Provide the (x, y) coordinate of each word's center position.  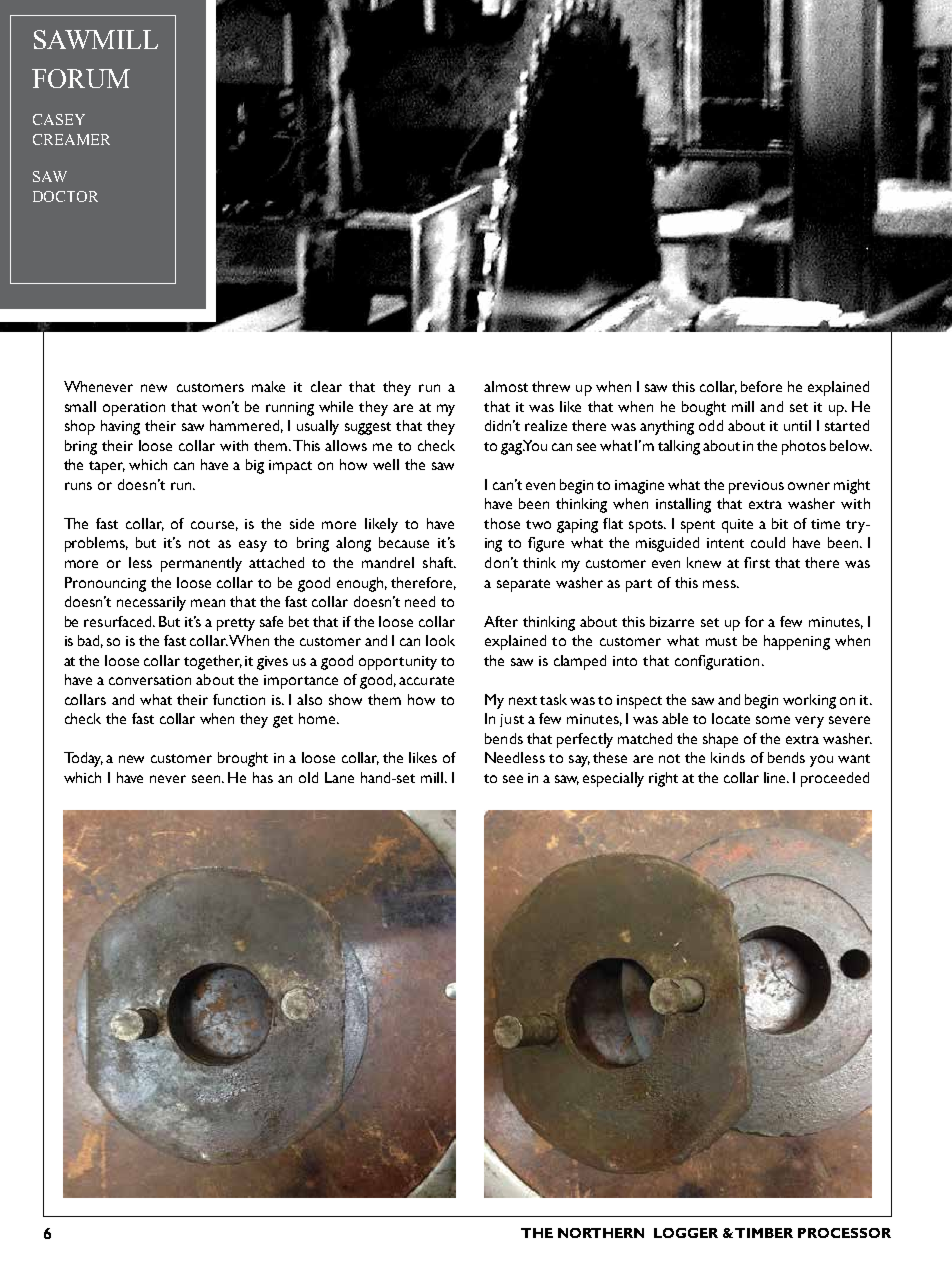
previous (756, 487)
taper (107, 467)
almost (506, 386)
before (761, 386)
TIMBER (764, 1233)
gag (512, 449)
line (776, 777)
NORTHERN (601, 1233)
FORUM (81, 78)
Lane (339, 777)
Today (83, 759)
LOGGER (686, 1233)
